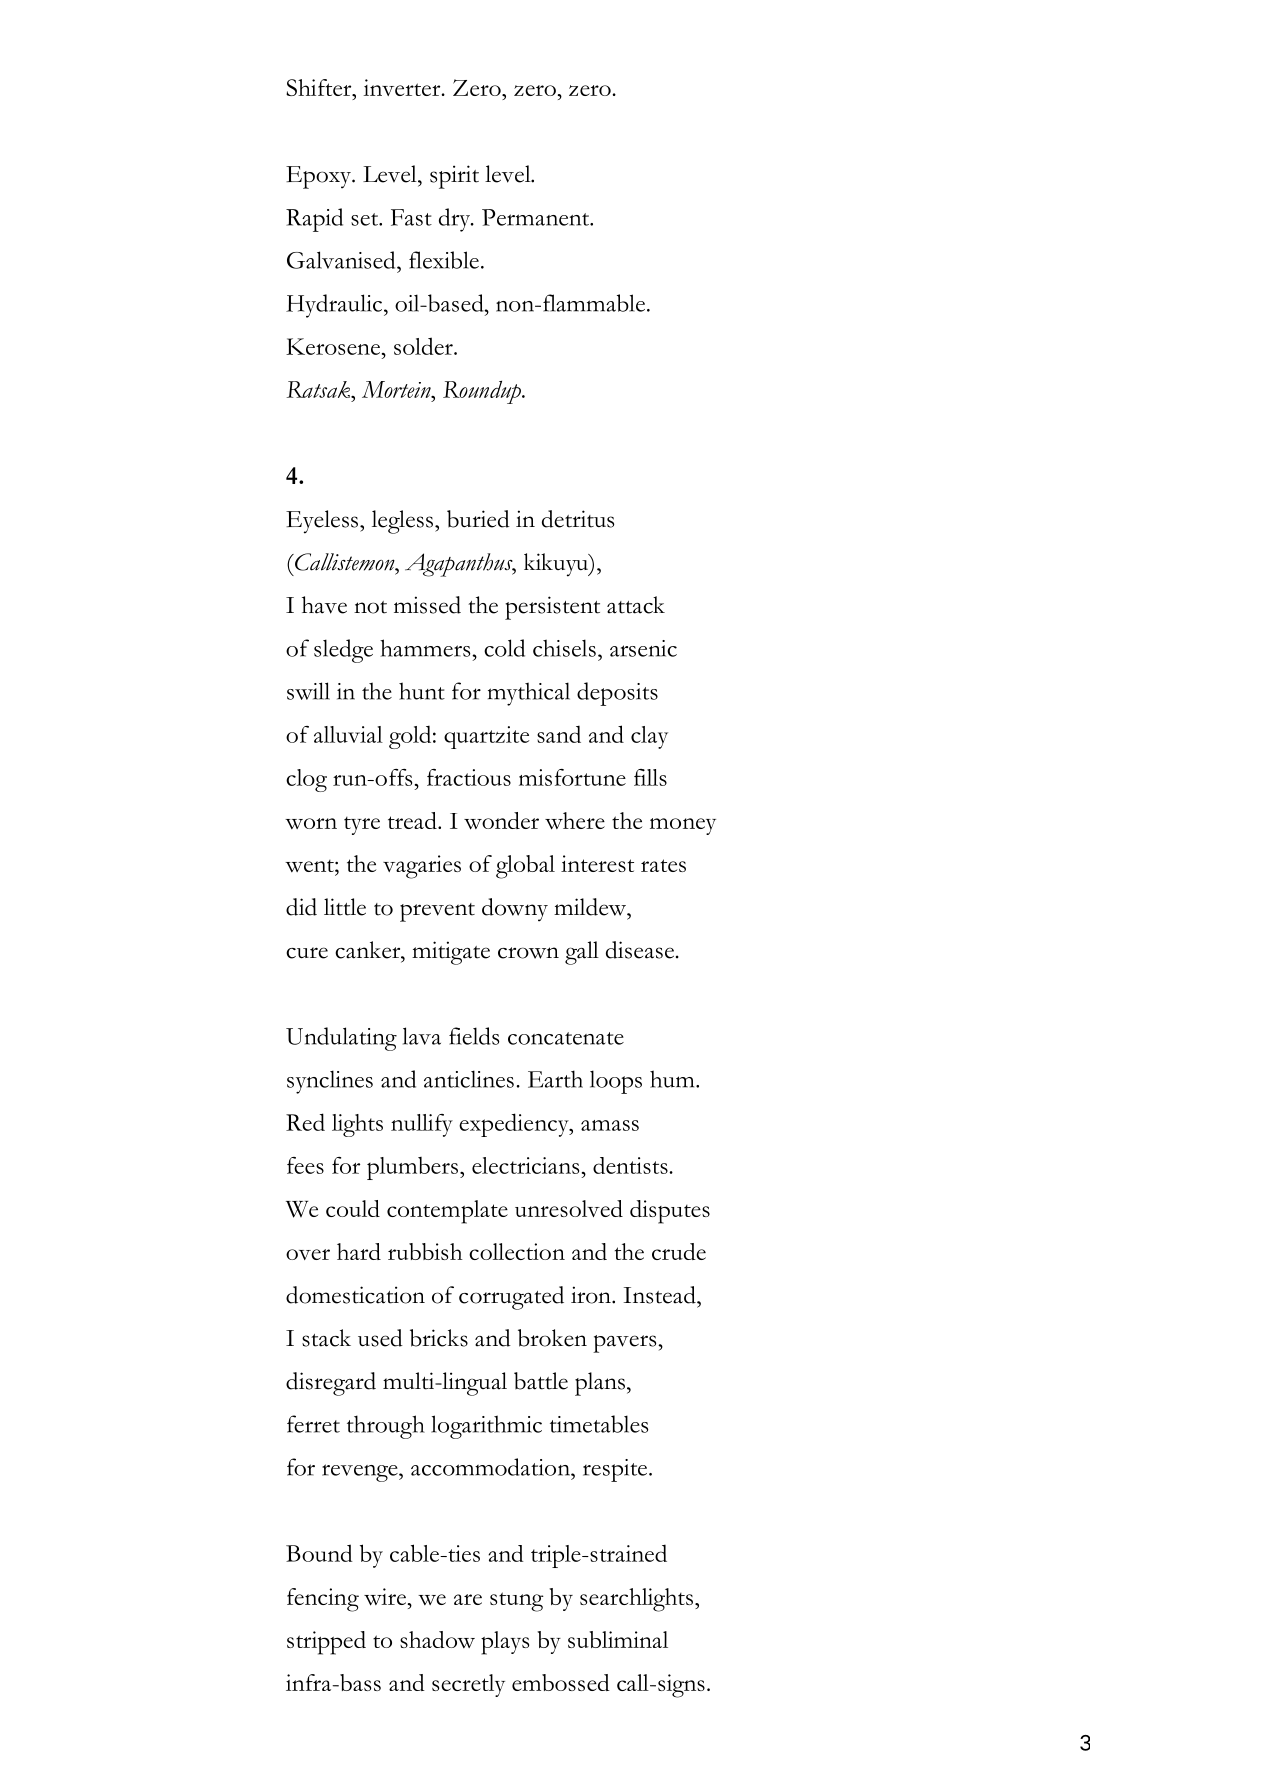 The image size is (1267, 1792). What do you see at coordinates (320, 177) in the screenshot?
I see `Epoxy` at bounding box center [320, 177].
